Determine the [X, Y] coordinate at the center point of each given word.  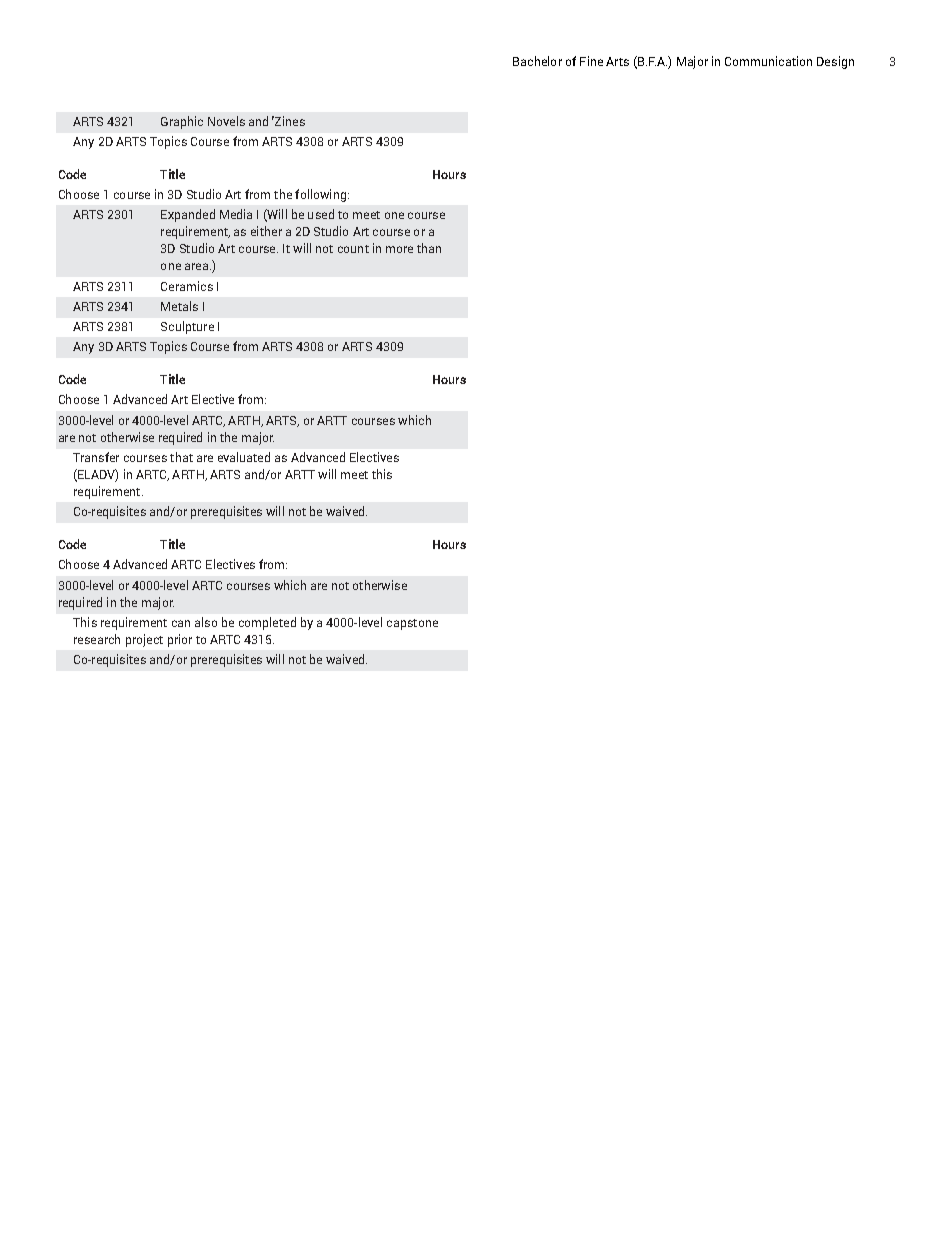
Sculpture [187, 327]
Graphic [182, 122]
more [399, 249]
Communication [768, 61]
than [429, 248]
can [181, 623]
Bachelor [537, 61]
